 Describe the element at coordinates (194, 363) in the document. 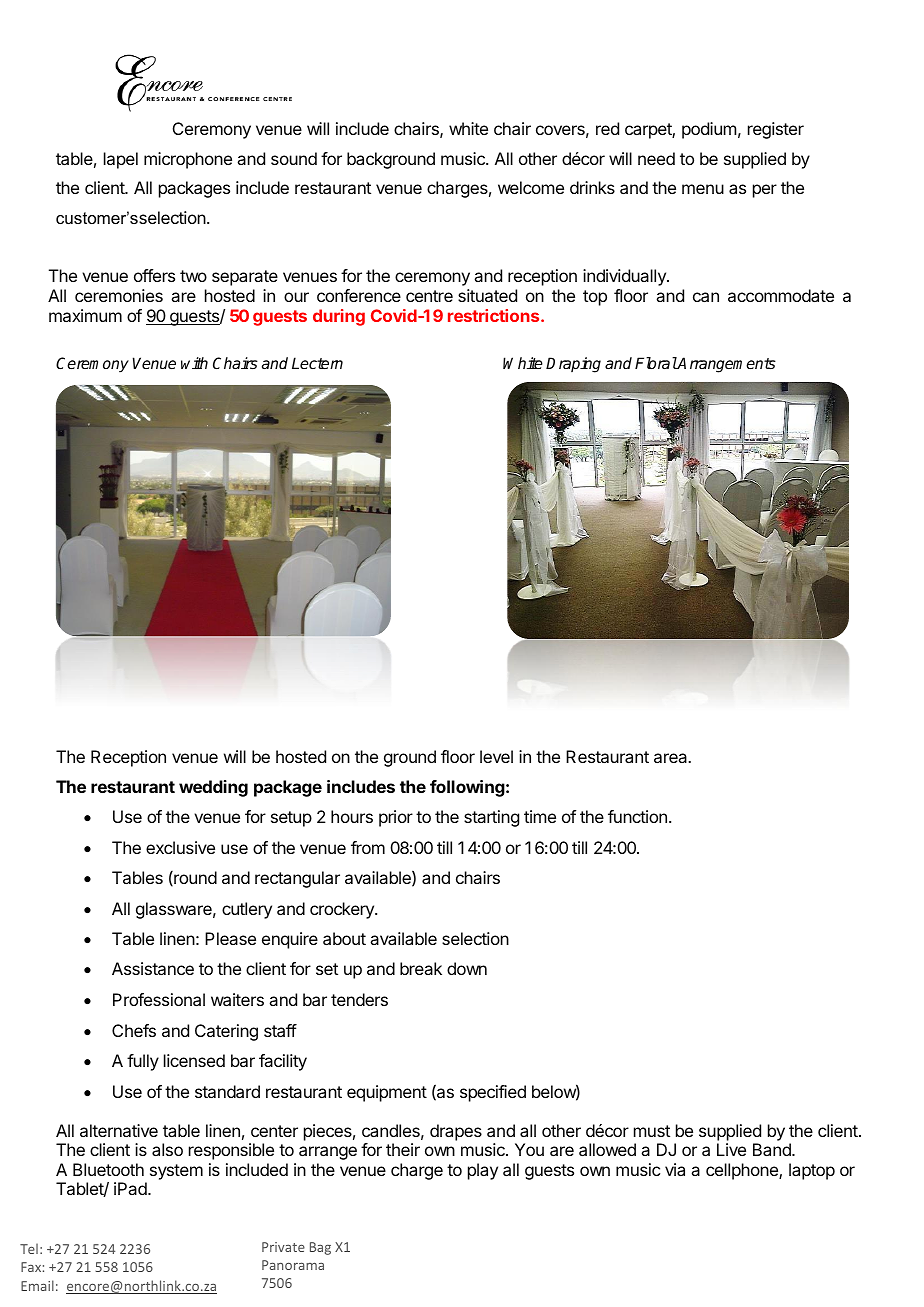

I see `with` at that location.
